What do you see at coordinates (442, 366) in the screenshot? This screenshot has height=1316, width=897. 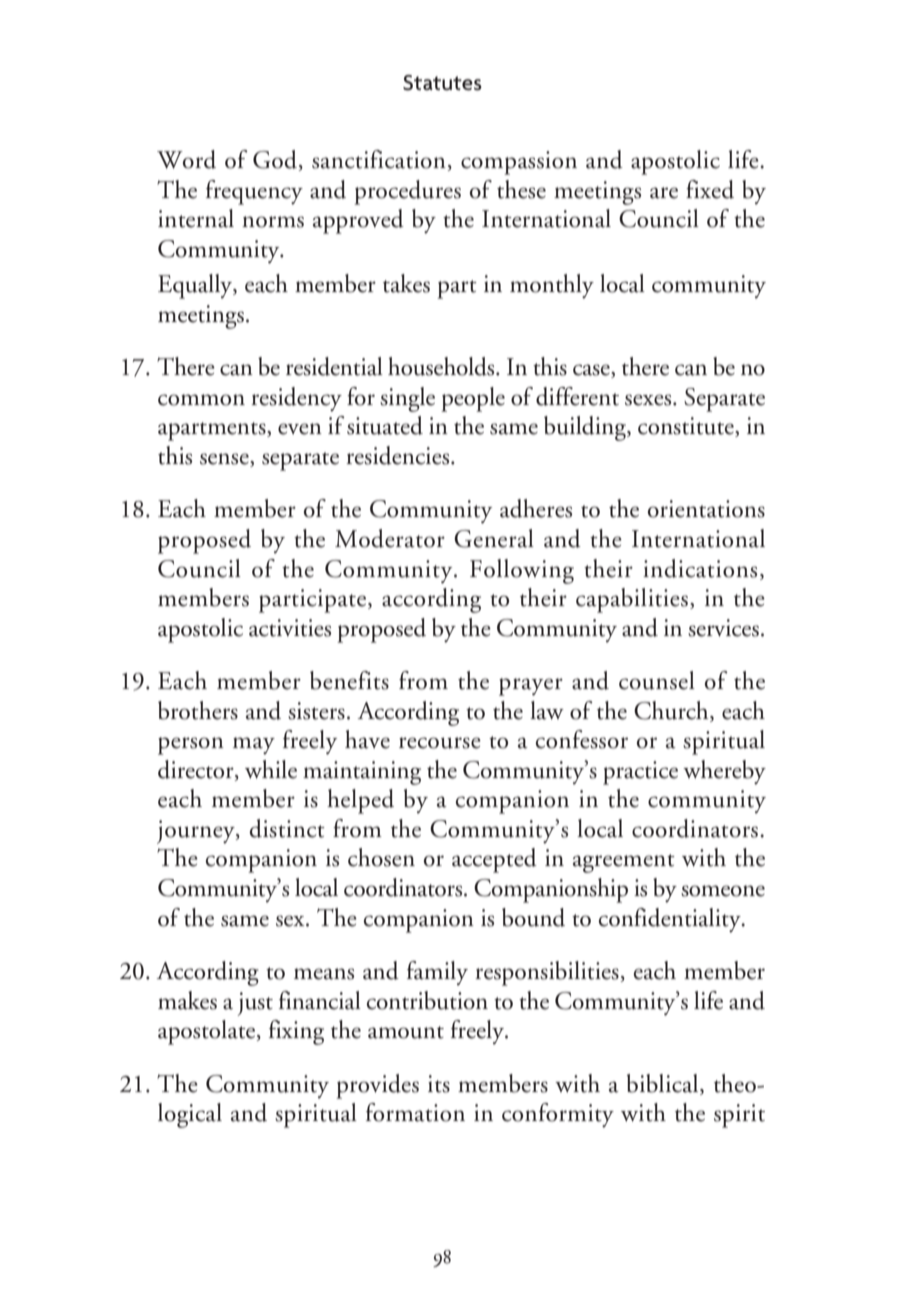 I see `households` at bounding box center [442, 366].
